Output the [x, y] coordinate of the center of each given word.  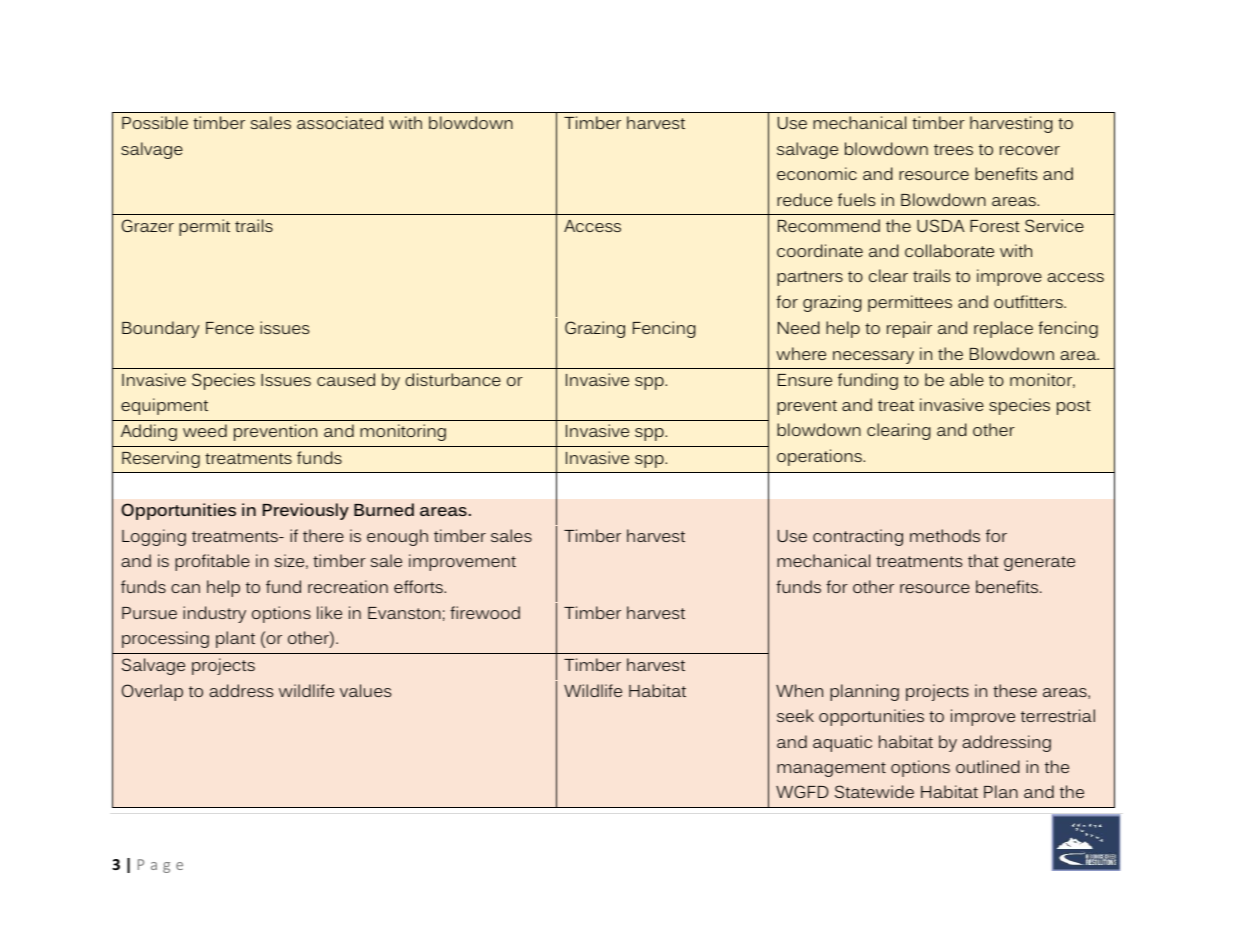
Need [799, 327]
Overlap [152, 692]
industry [214, 614]
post [1074, 407]
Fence [230, 328]
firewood [485, 612]
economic [817, 173]
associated [340, 122]
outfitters [1029, 301]
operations [820, 457]
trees [953, 149]
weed [205, 430]
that [983, 560]
